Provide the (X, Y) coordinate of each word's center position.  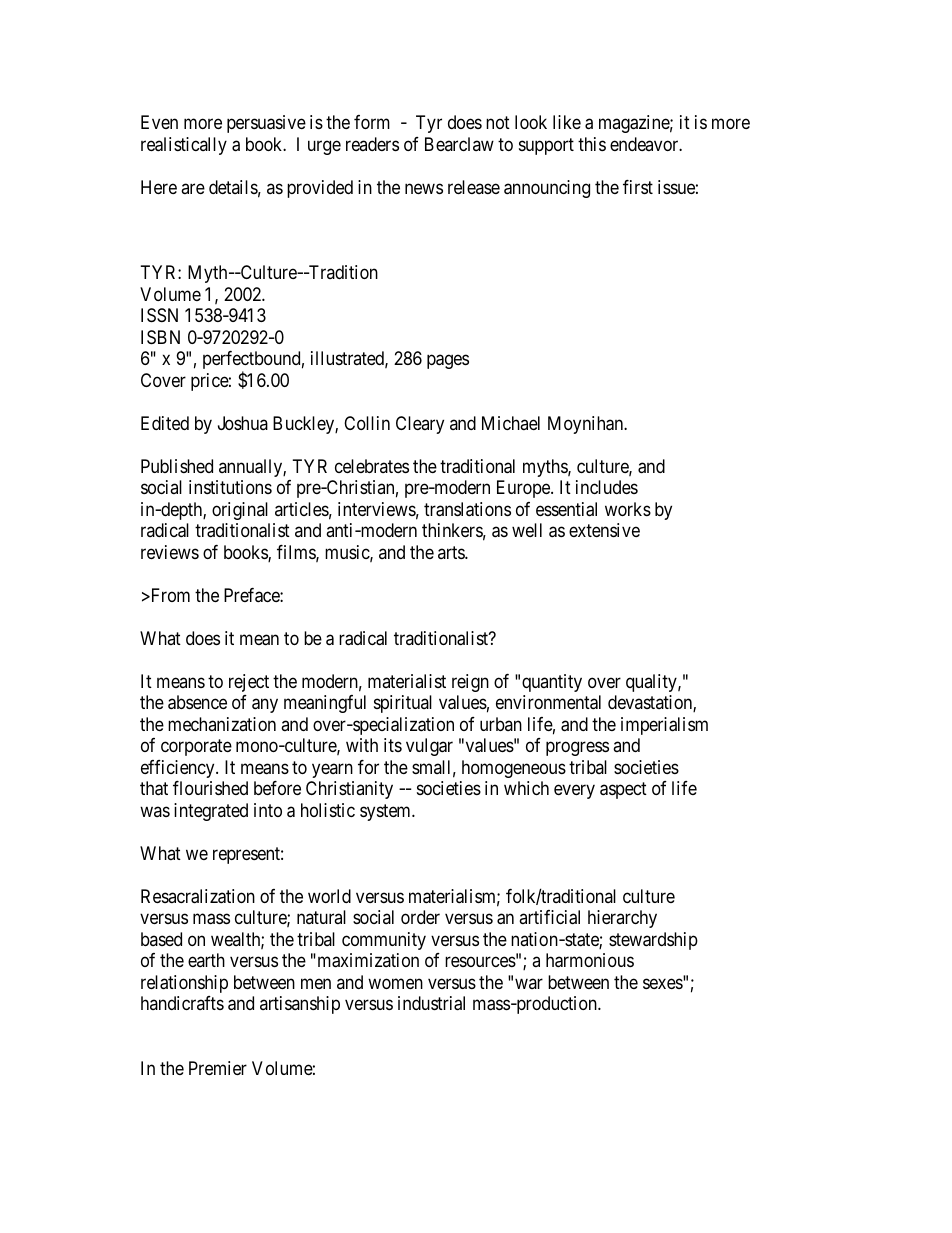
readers (372, 144)
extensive (604, 530)
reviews (170, 552)
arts (452, 552)
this (592, 144)
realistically (184, 146)
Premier (218, 1068)
